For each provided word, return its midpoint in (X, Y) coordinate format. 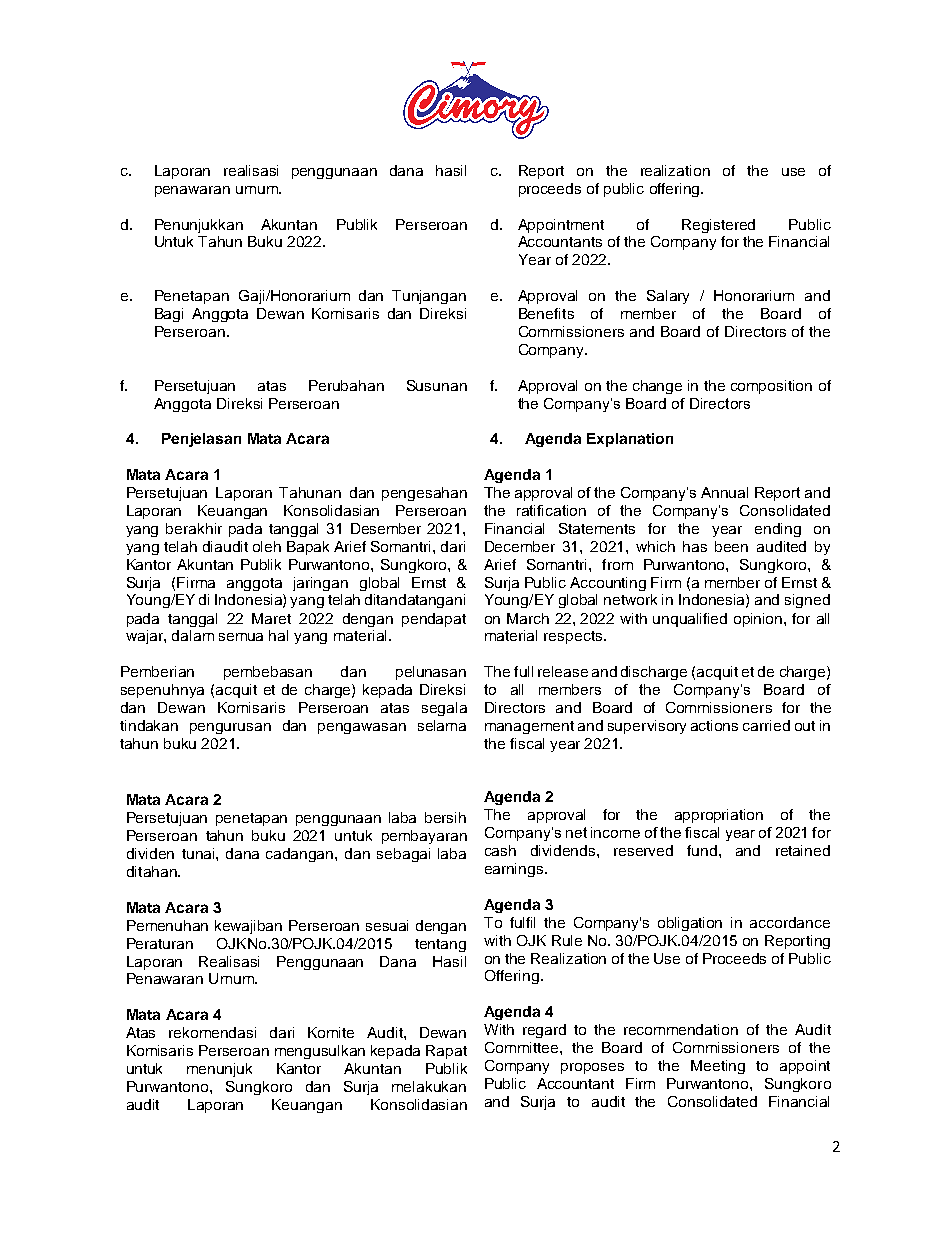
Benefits (546, 313)
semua (241, 637)
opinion (759, 620)
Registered (718, 226)
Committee (523, 1047)
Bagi (169, 315)
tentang (440, 945)
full (523, 671)
